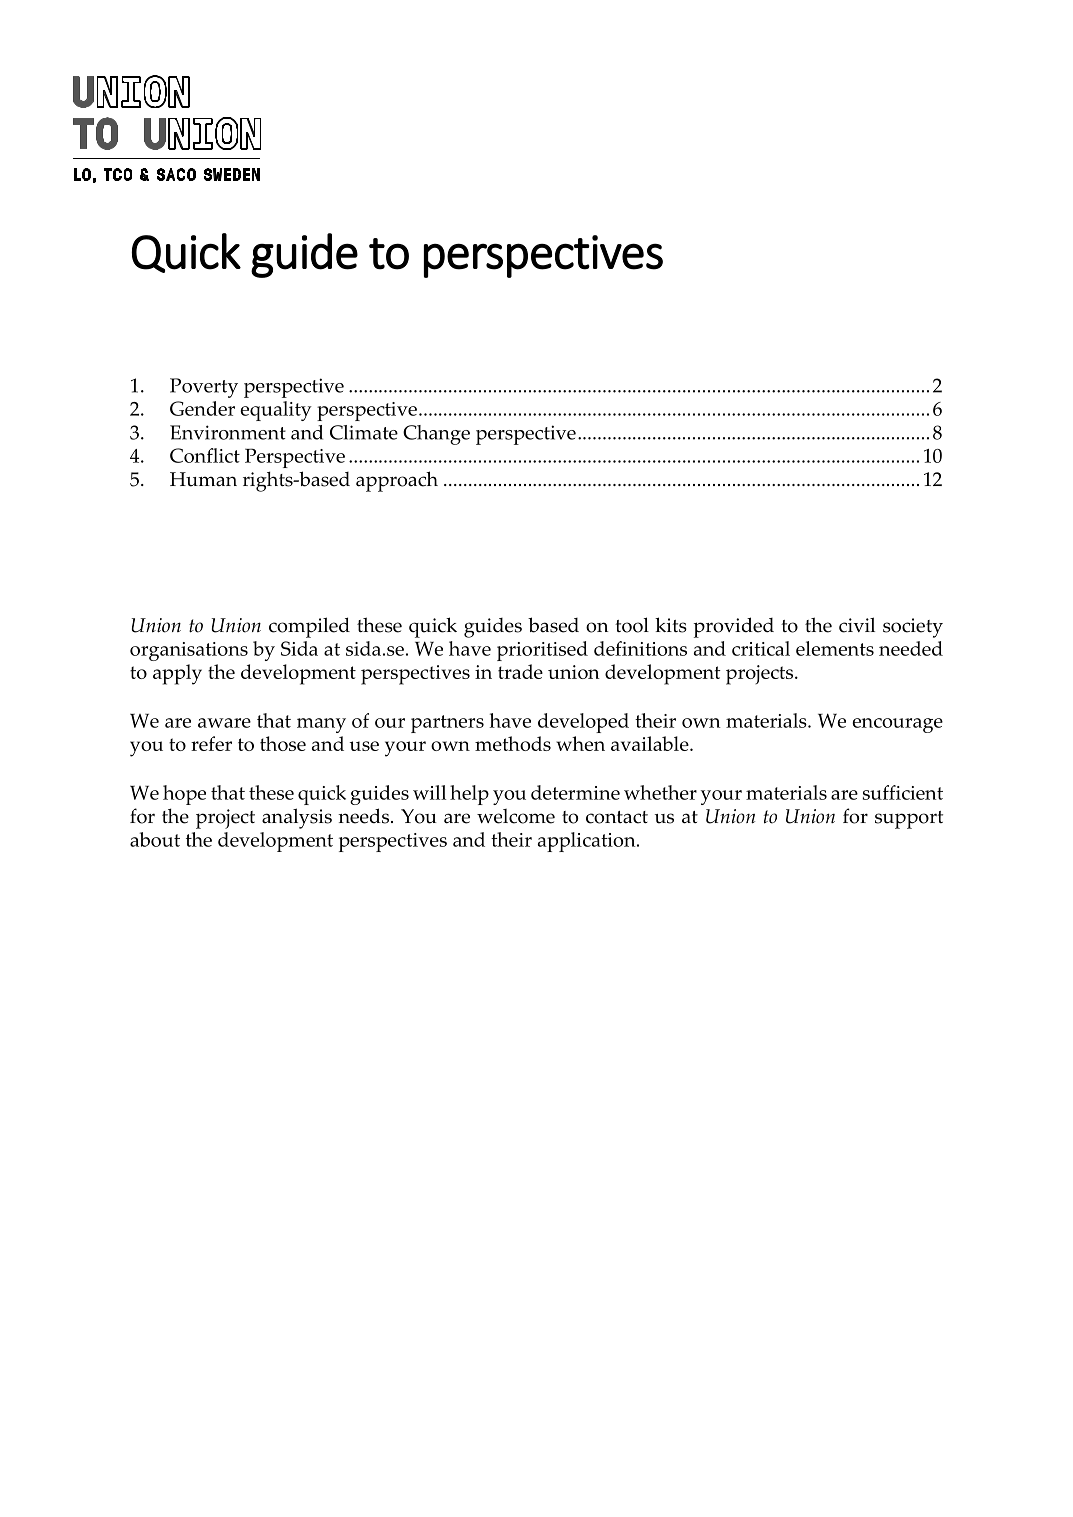 This image has width=1073, height=1517. Describe the element at coordinates (520, 671) in the image. I see `trade` at that location.
